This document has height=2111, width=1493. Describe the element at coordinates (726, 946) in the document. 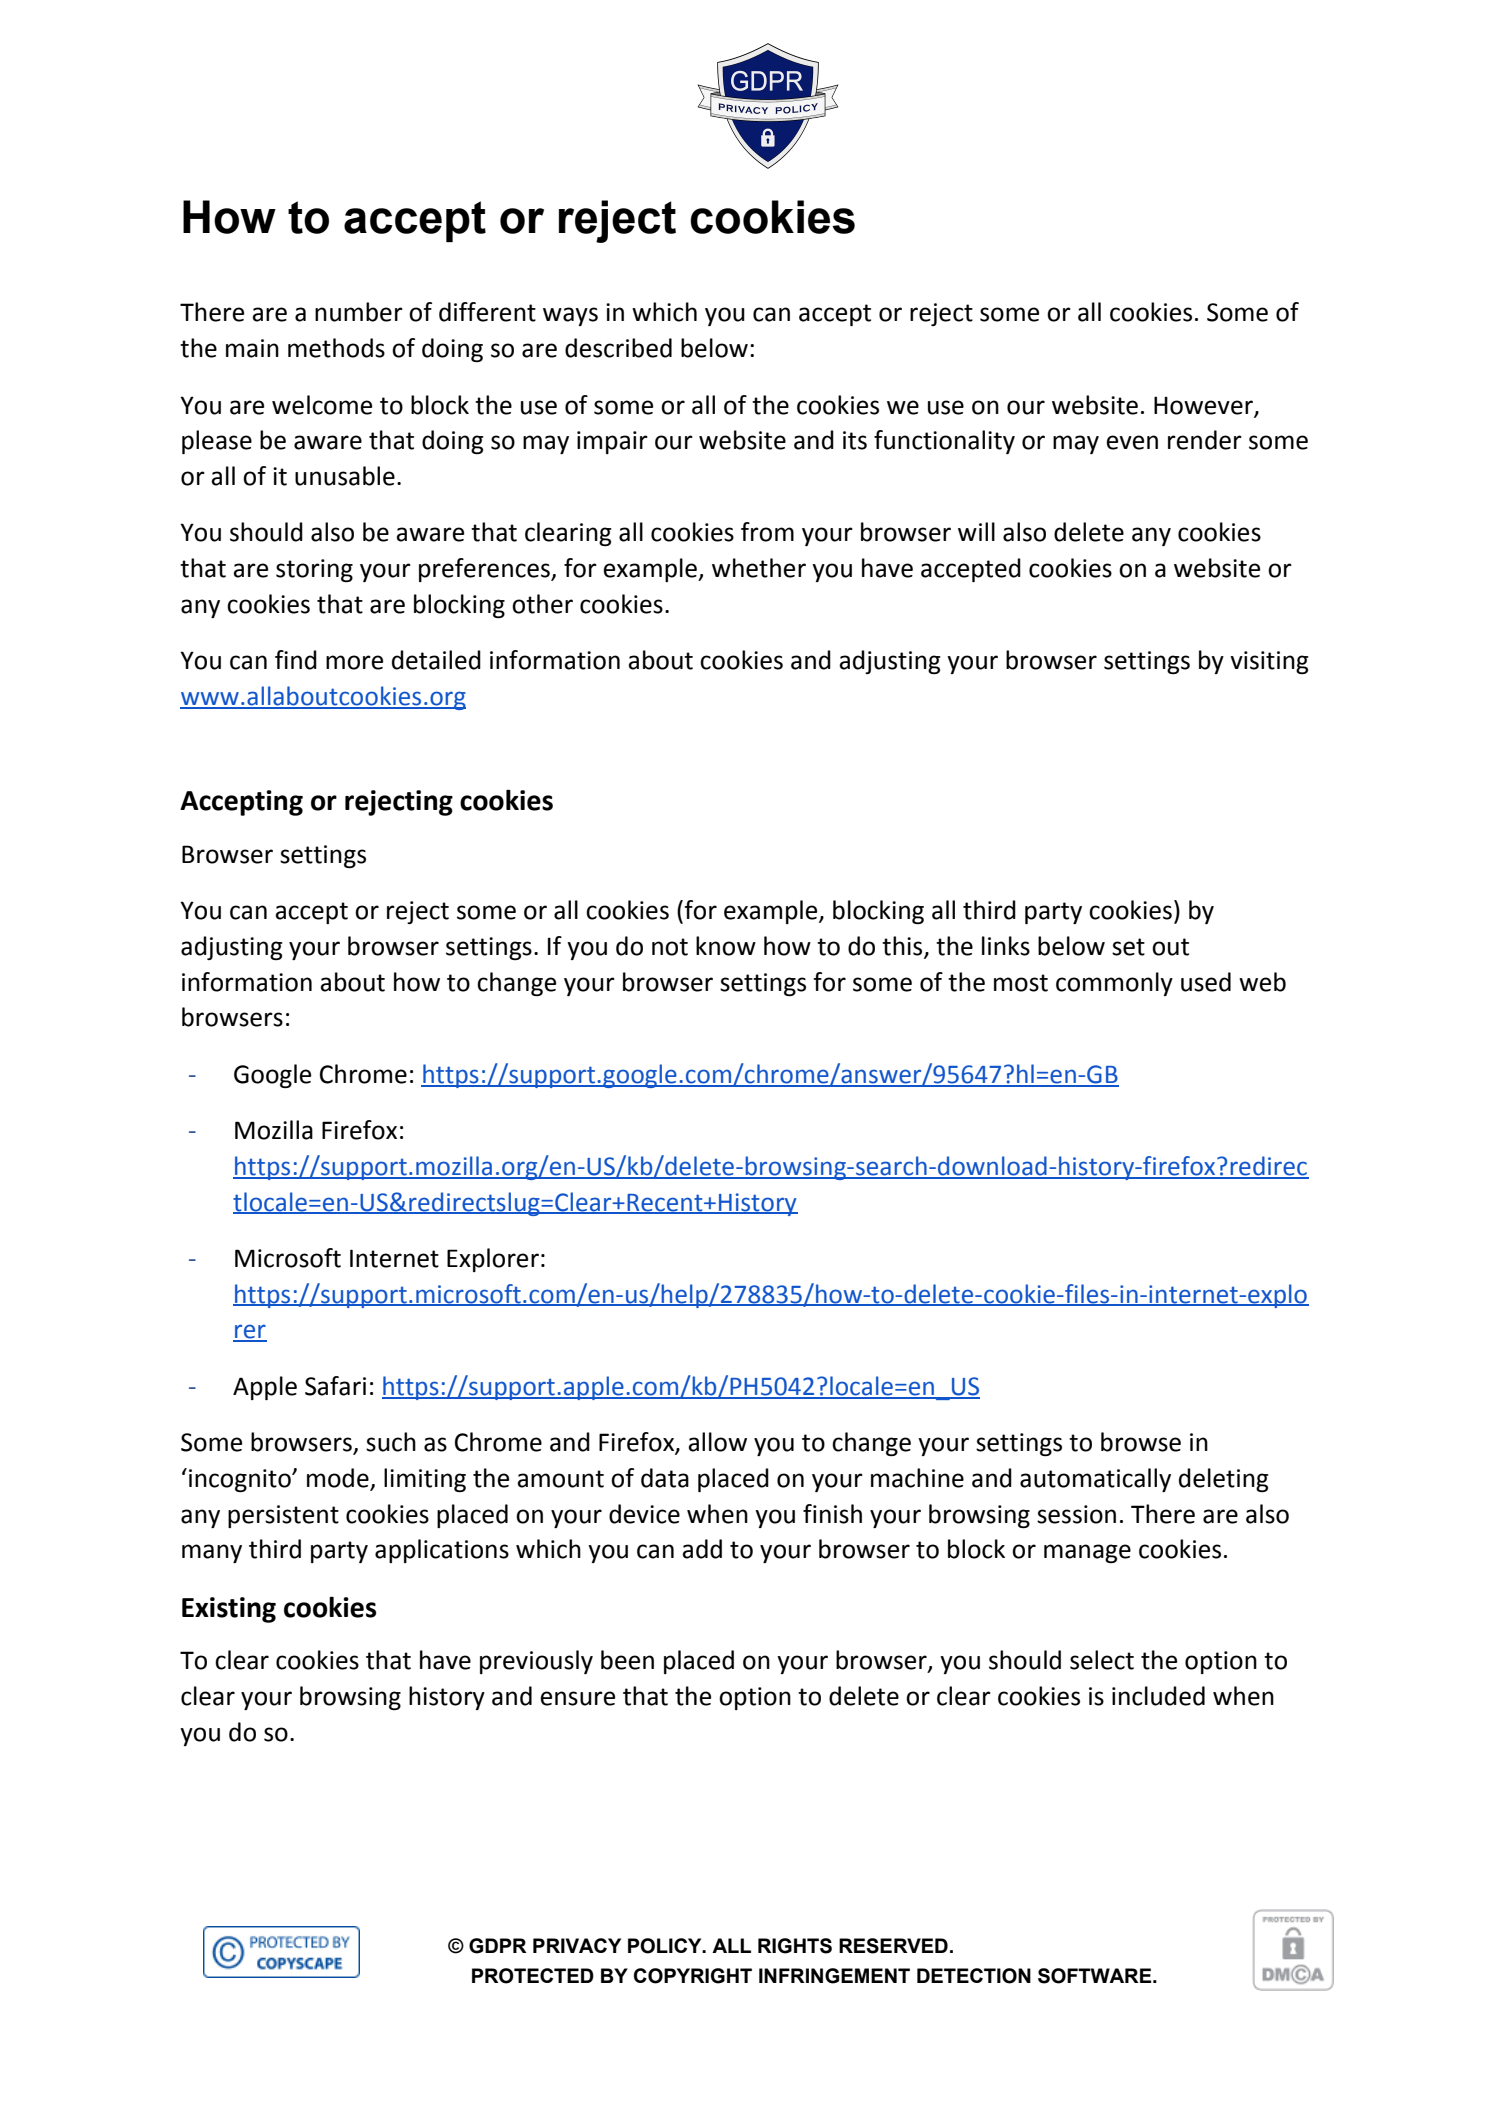

I see `know` at that location.
